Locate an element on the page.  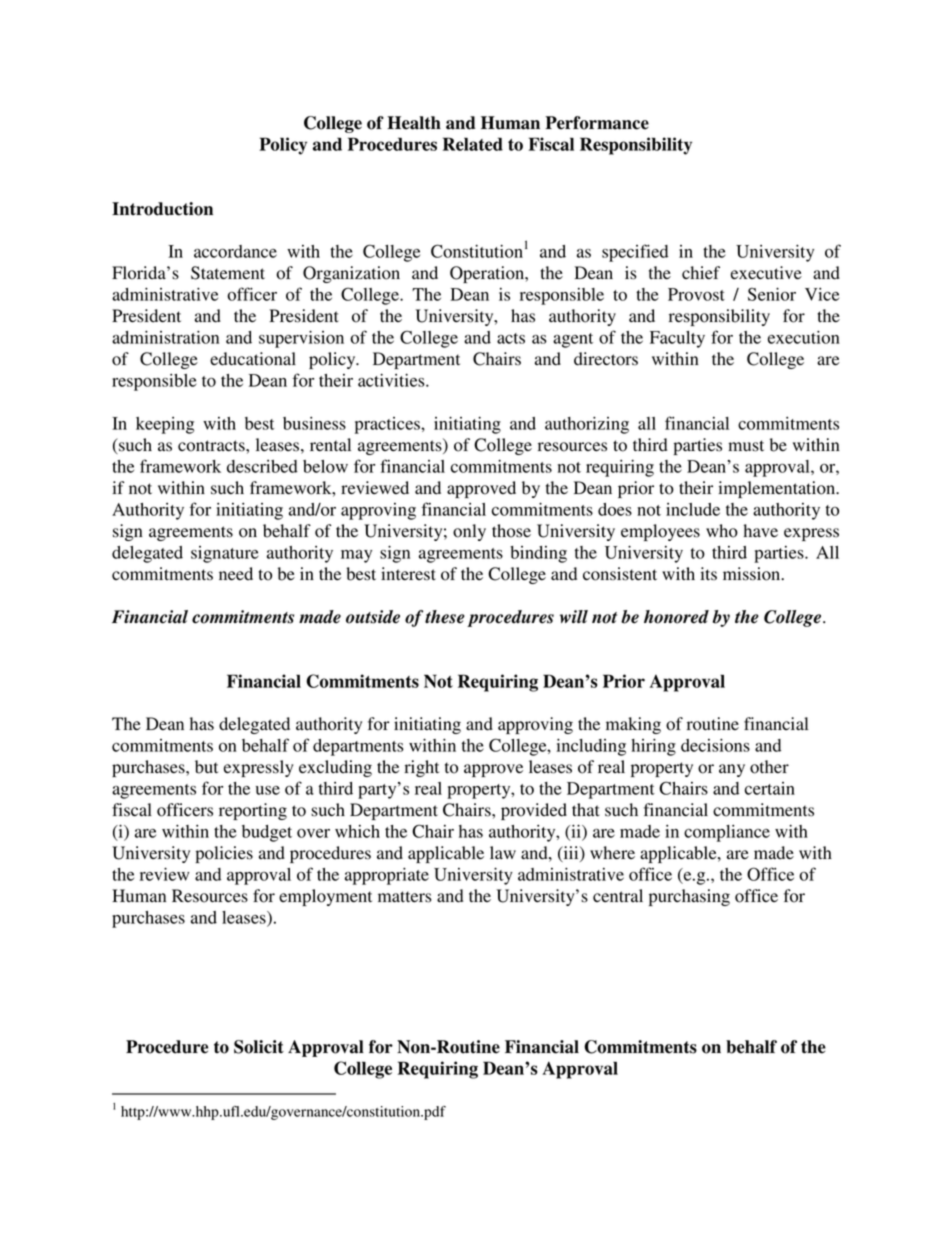
described is located at coordinates (262, 466).
